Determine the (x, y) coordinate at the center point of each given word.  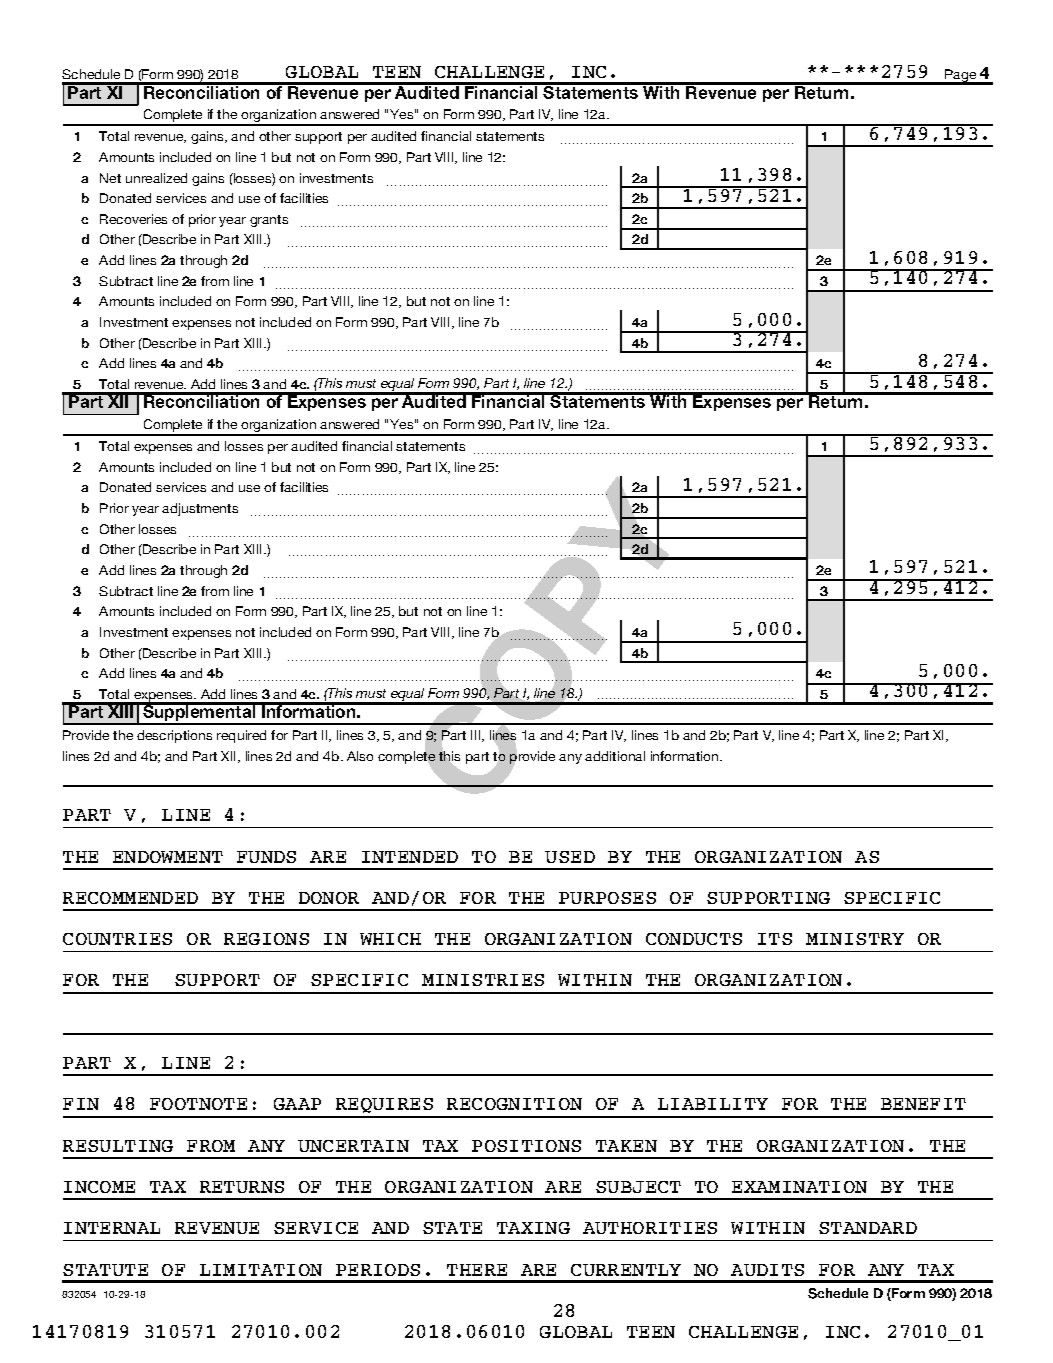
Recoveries (133, 219)
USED (570, 857)
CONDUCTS (694, 939)
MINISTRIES (483, 980)
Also (360, 756)
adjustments (200, 509)
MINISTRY (855, 939)
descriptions (174, 736)
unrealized (156, 178)
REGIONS (266, 939)
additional (615, 756)
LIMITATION (261, 1270)
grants (269, 221)
